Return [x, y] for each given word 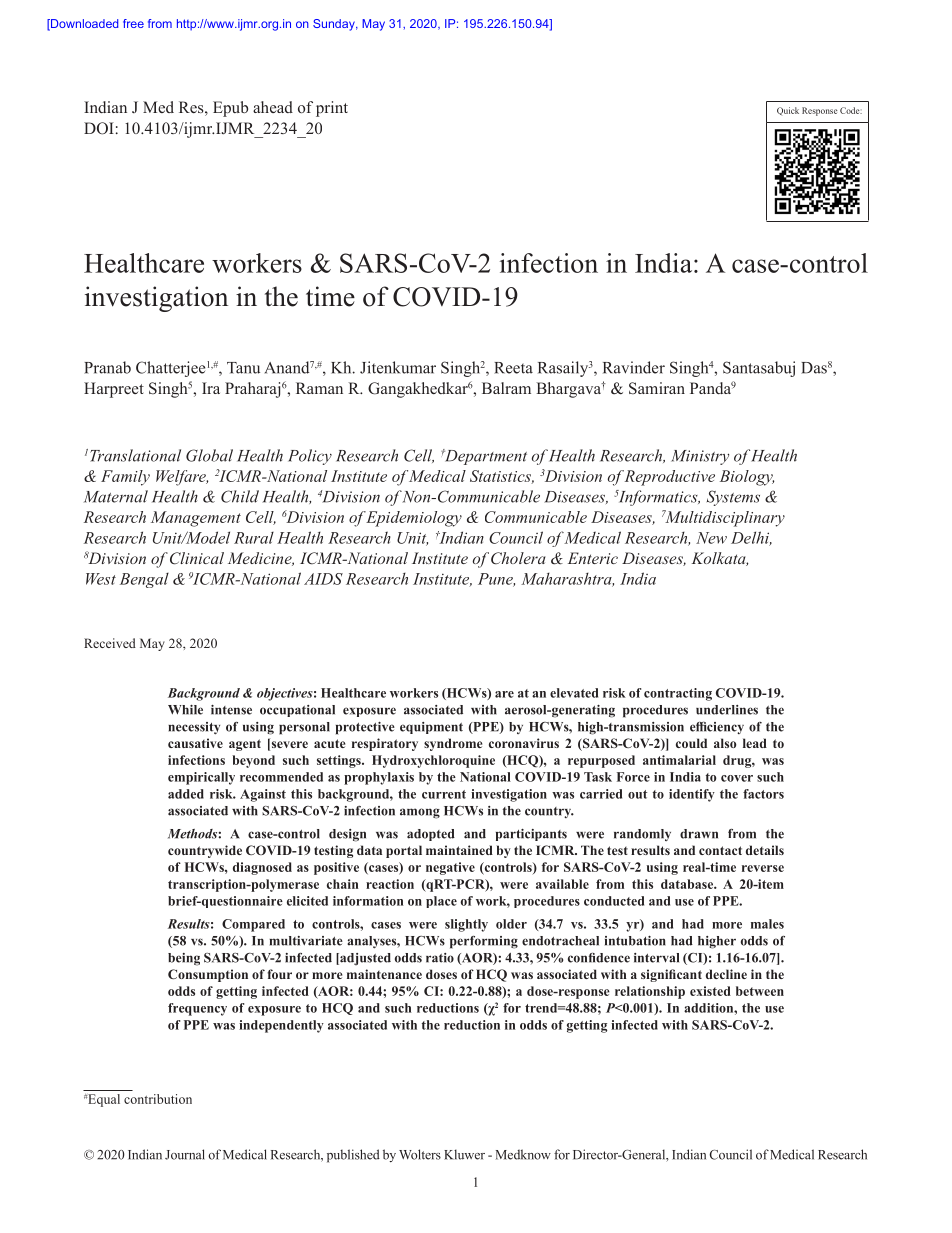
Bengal [144, 580]
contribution [158, 1099]
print [332, 109]
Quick [788, 111]
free [133, 23]
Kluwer [464, 1154]
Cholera [518, 558]
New [711, 538]
